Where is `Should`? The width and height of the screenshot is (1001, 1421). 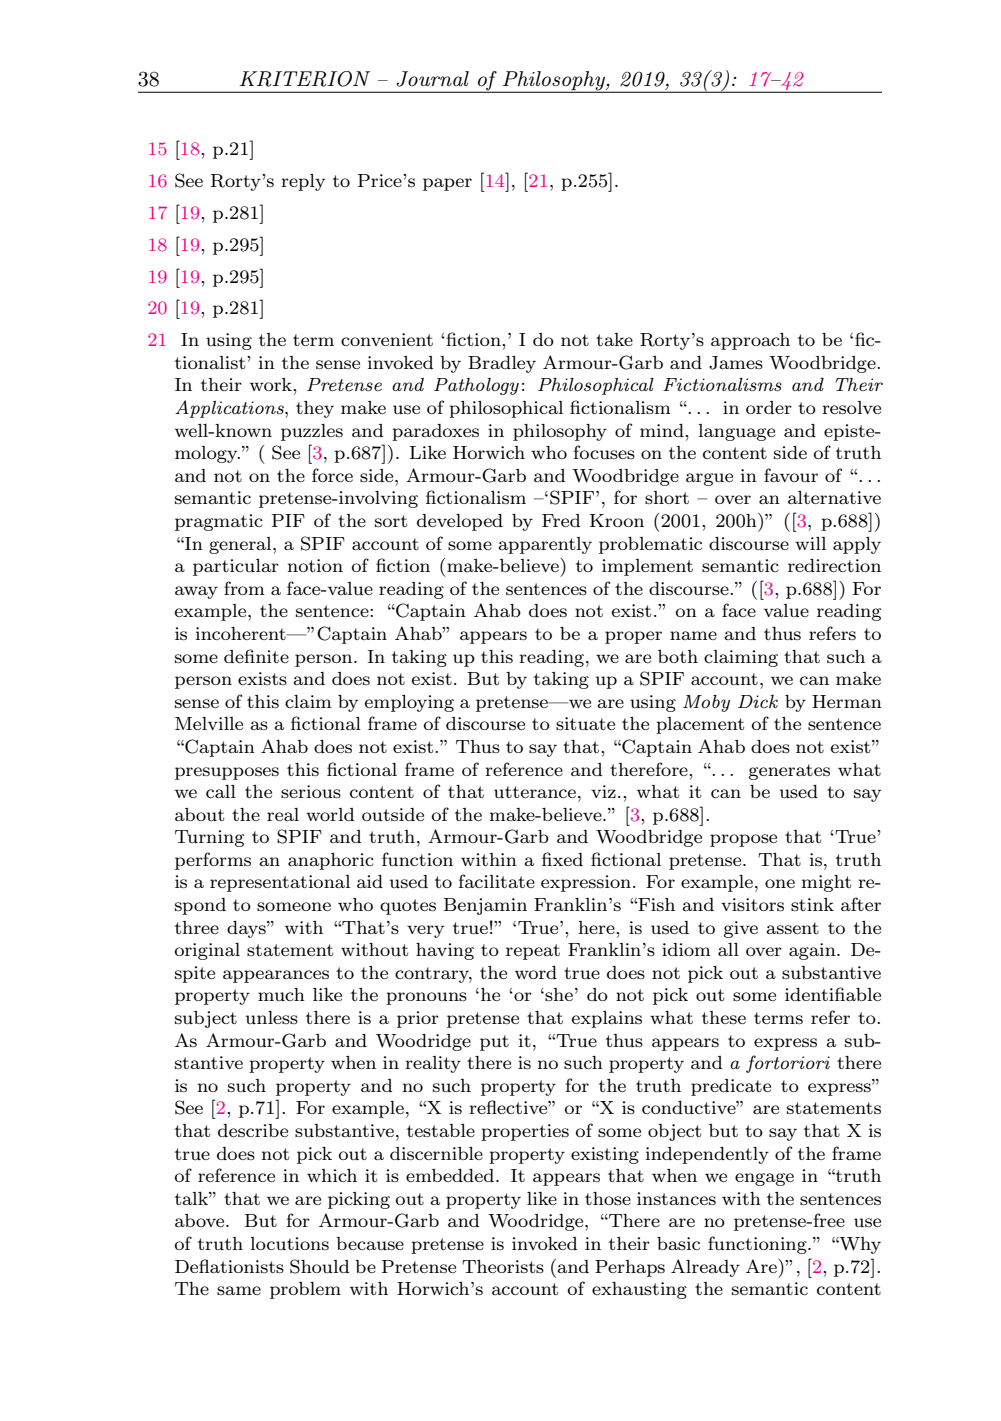 Should is located at coordinates (319, 1266).
